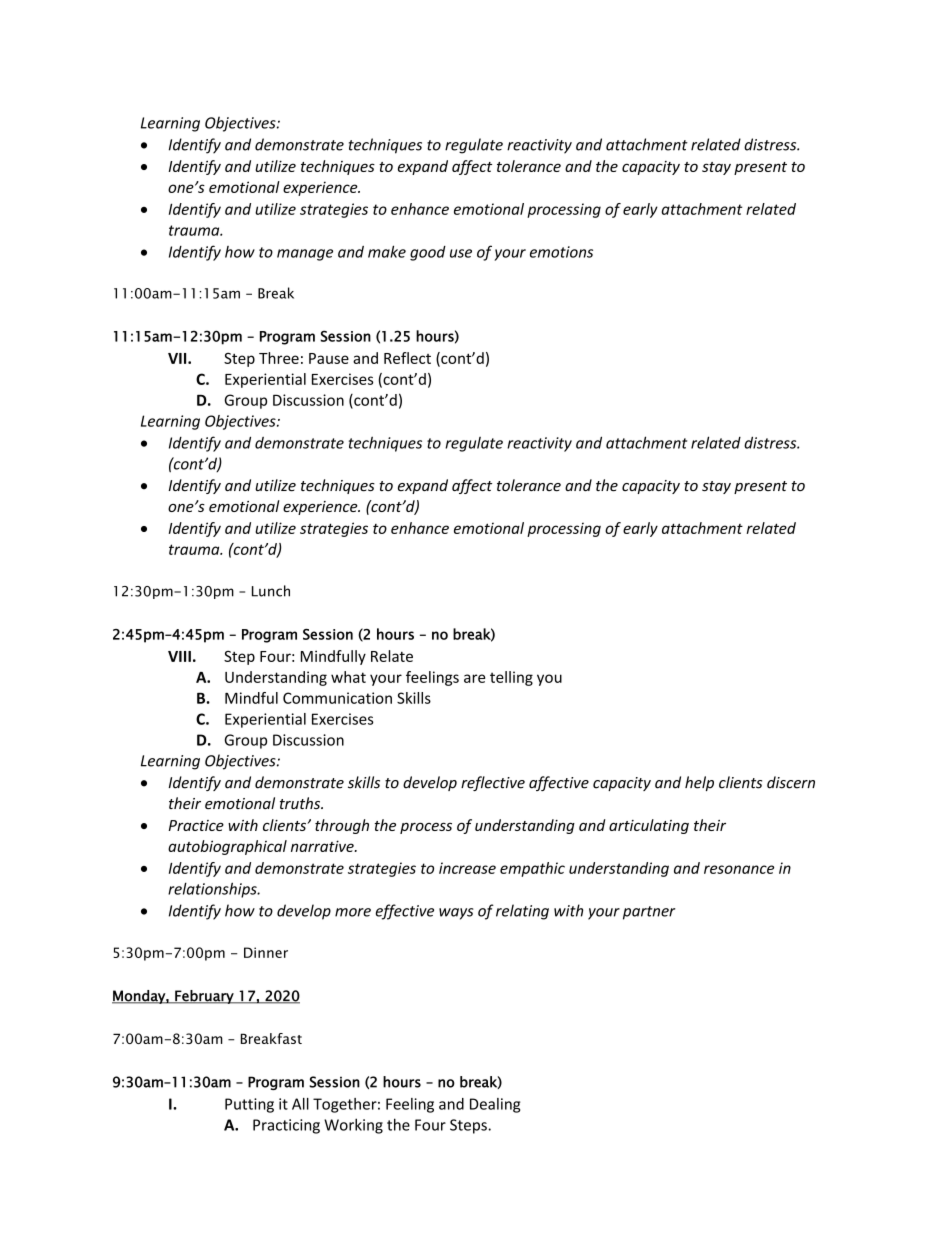  I want to click on emotions, so click(561, 252).
